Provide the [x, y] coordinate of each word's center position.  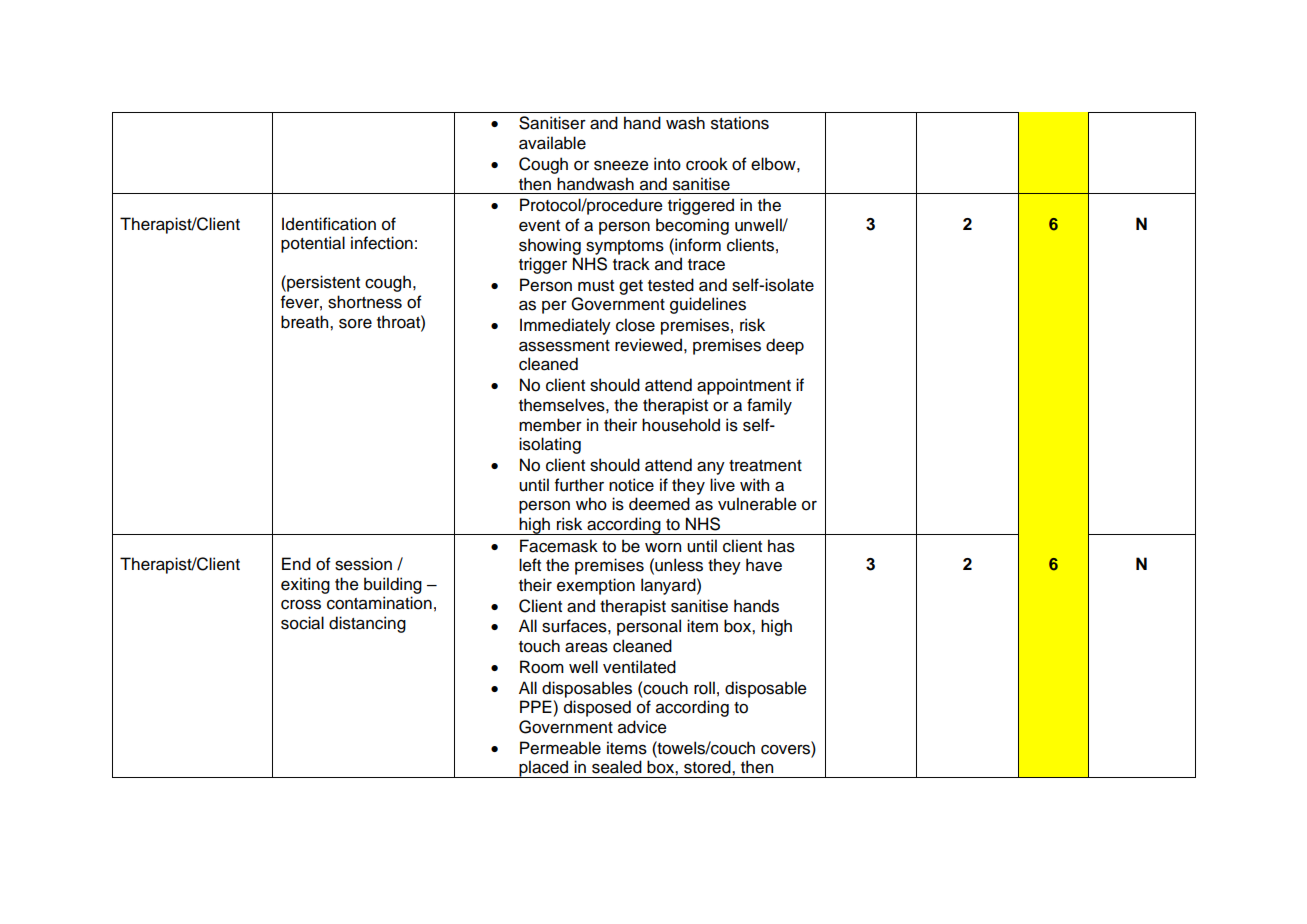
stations [740, 123]
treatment [765, 466]
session [363, 564]
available [552, 143]
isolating [550, 445]
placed [544, 769]
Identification [329, 224]
